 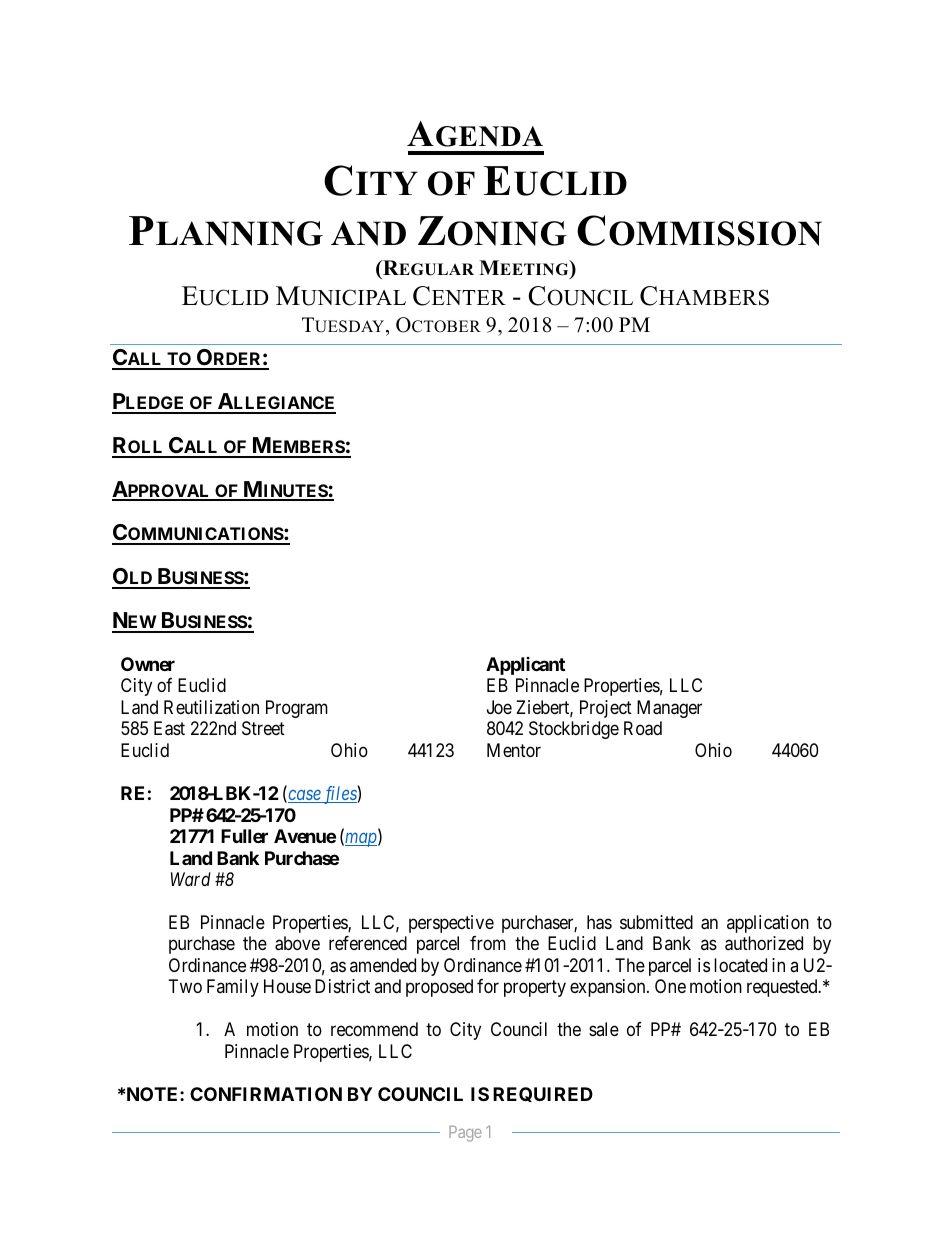 What do you see at coordinates (740, 965) in the screenshot?
I see `located` at bounding box center [740, 965].
